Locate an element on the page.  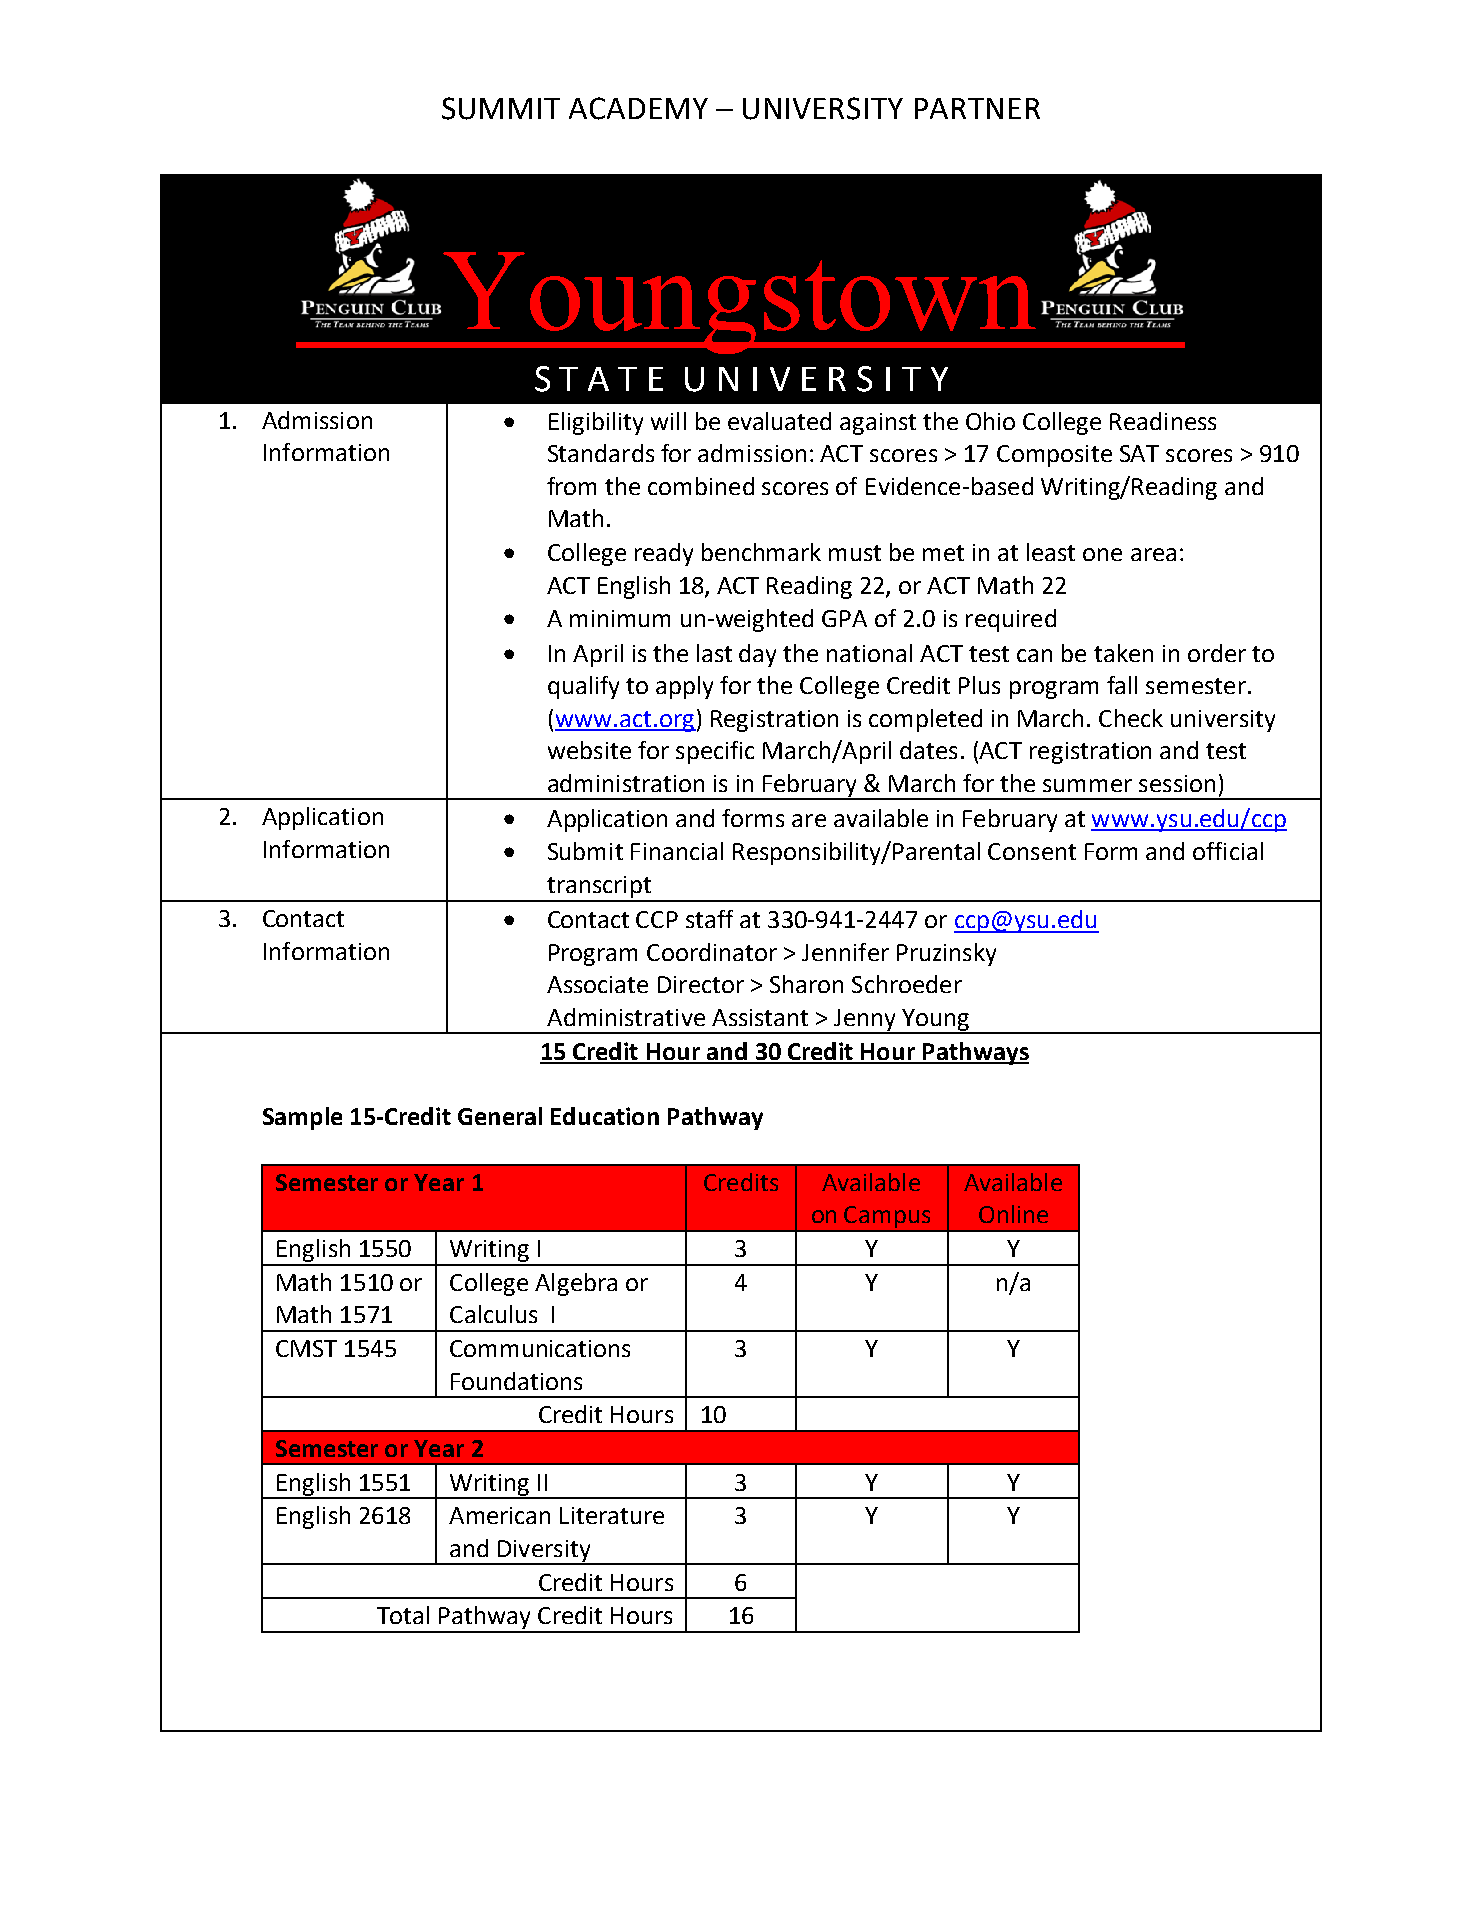
Online is located at coordinates (1013, 1214).
